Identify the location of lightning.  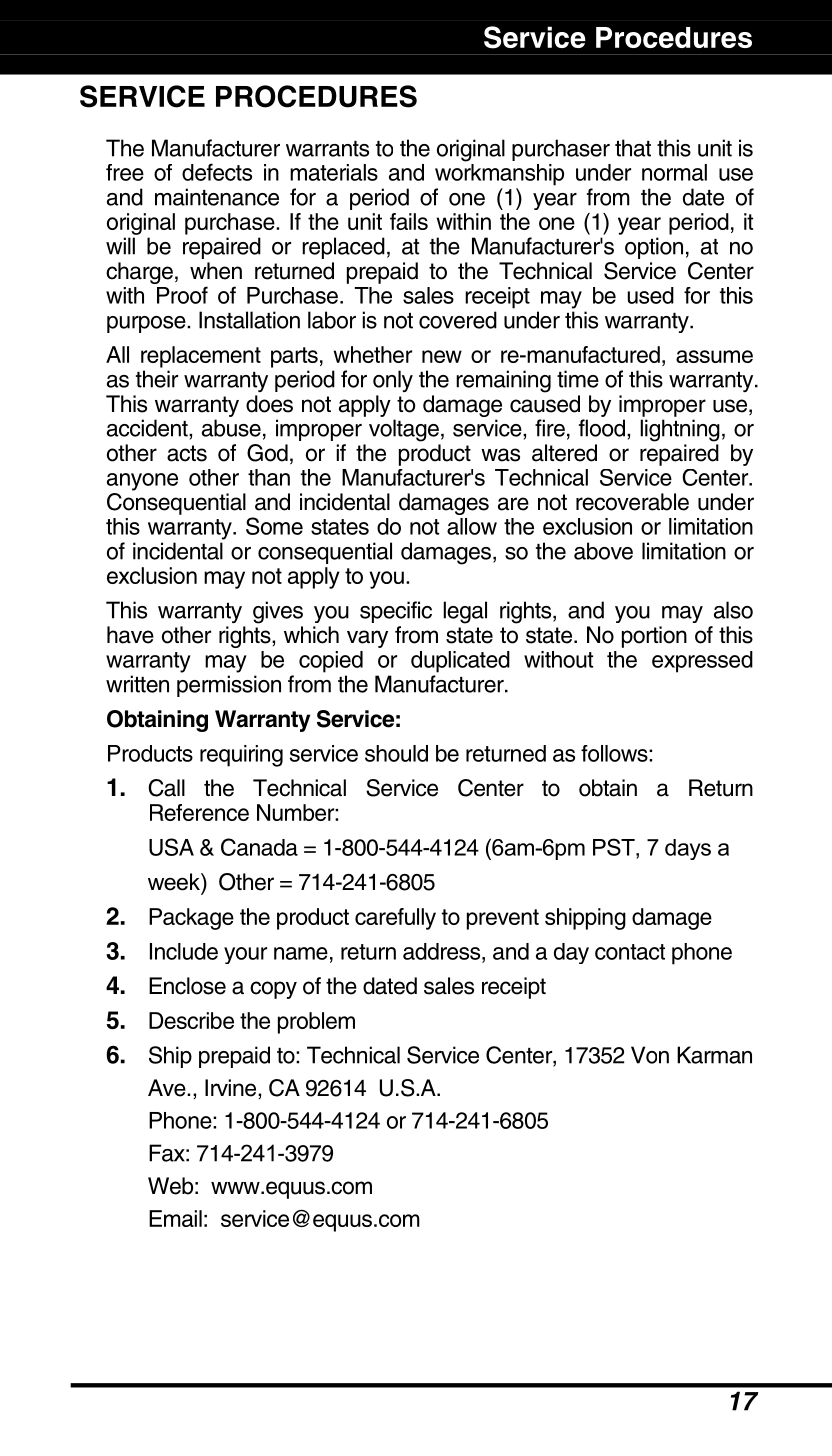
(680, 430).
